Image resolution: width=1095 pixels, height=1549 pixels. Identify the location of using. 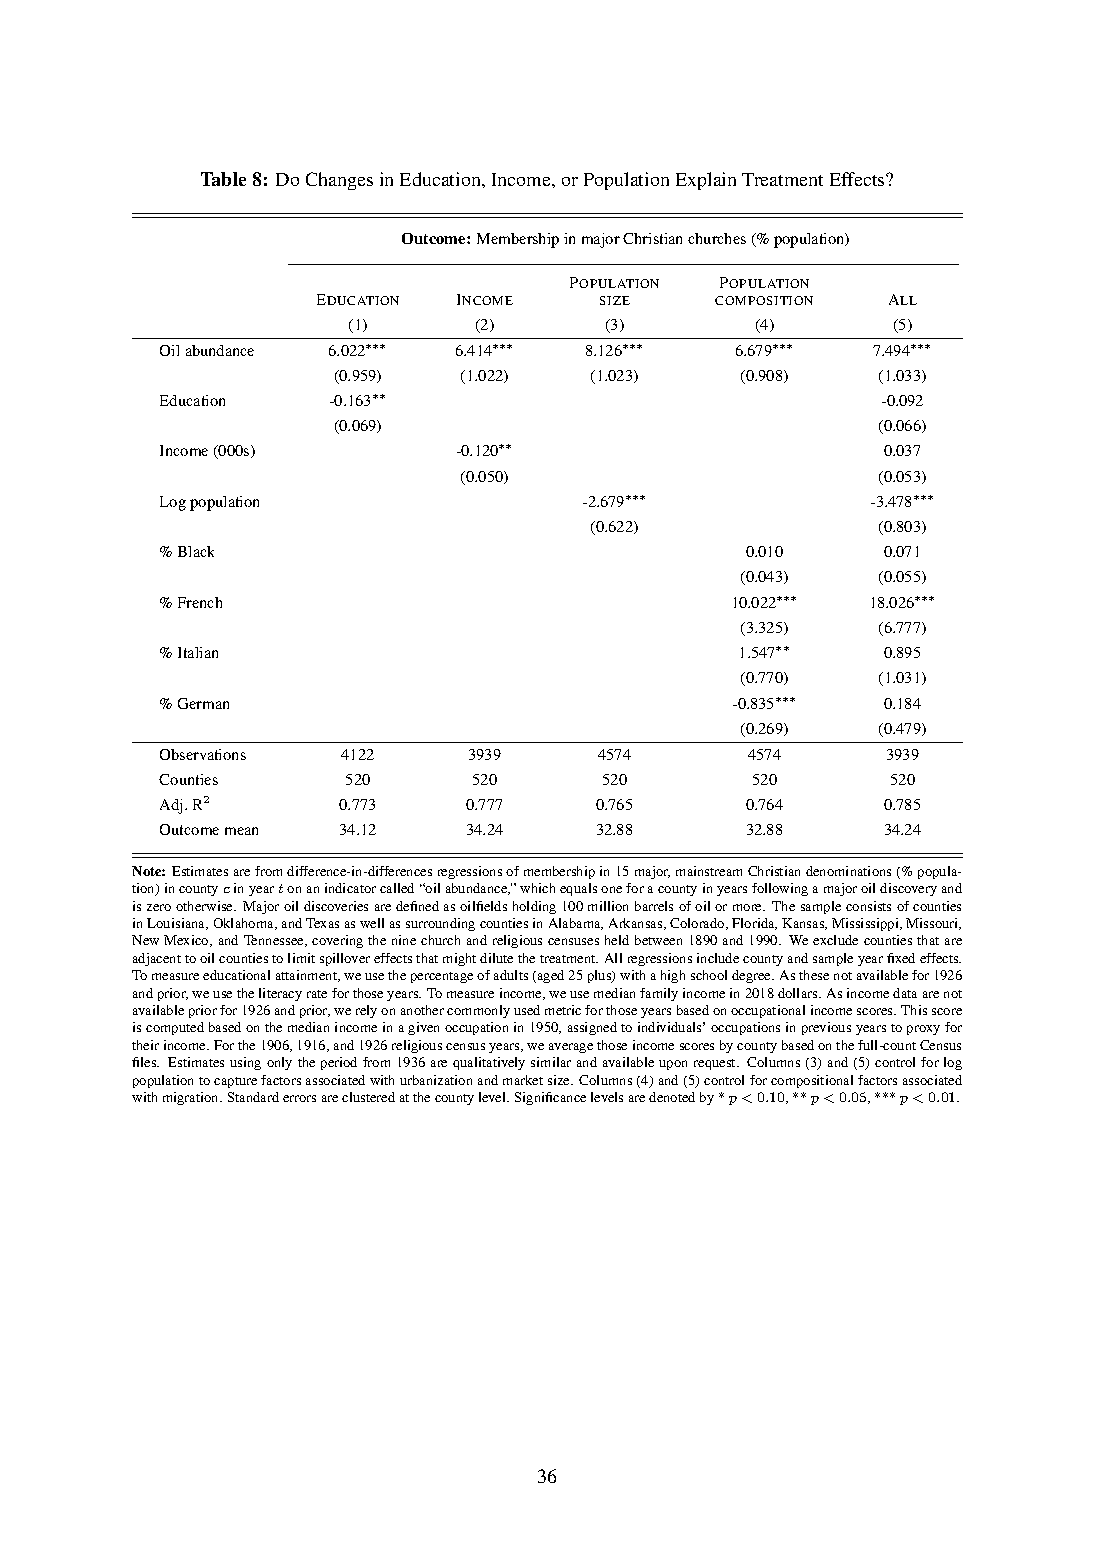
(245, 1063).
